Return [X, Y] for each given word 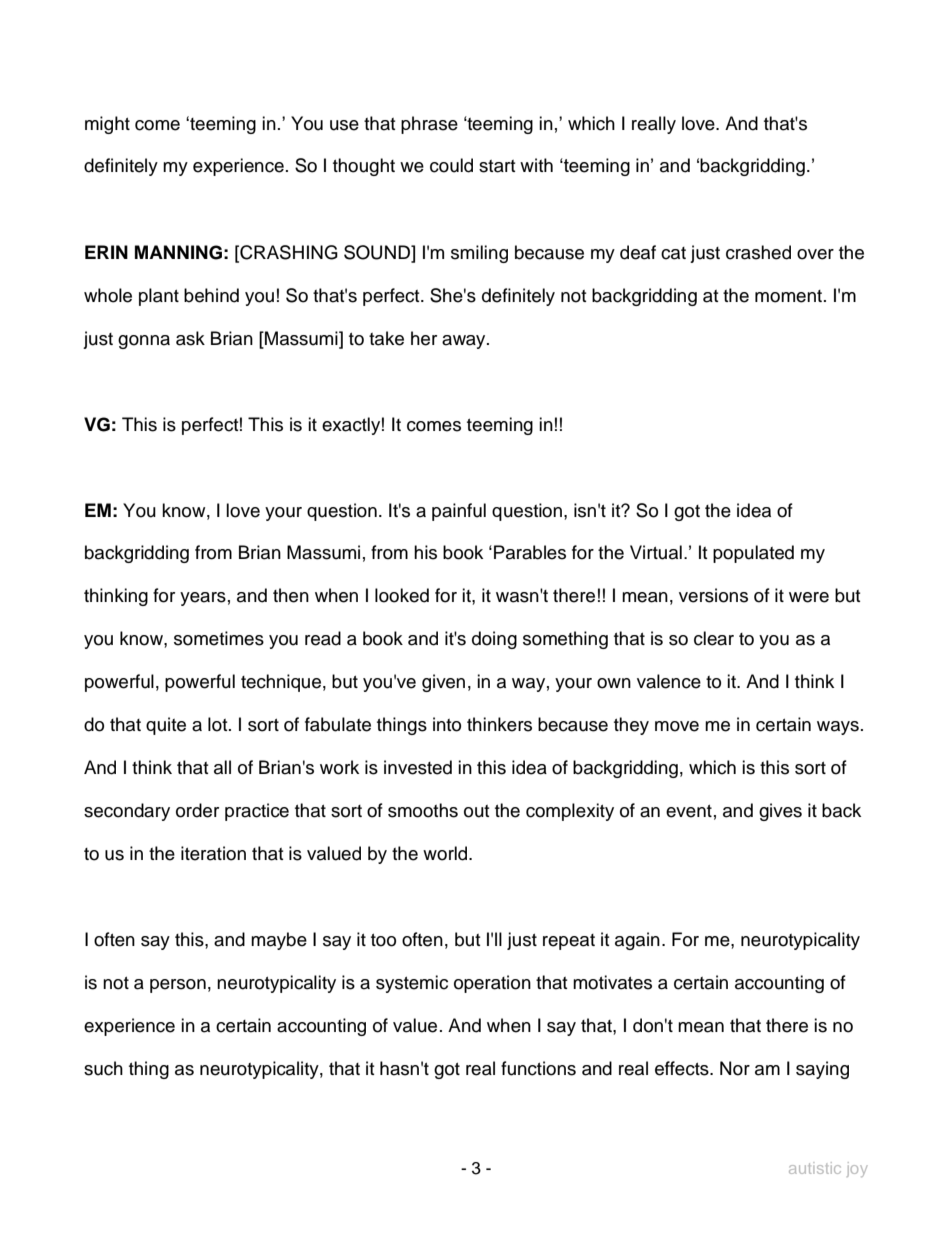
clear [714, 638]
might [107, 125]
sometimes [219, 638]
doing [494, 640]
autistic [815, 1168]
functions [538, 1068]
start [497, 166]
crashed [758, 252]
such [103, 1068]
